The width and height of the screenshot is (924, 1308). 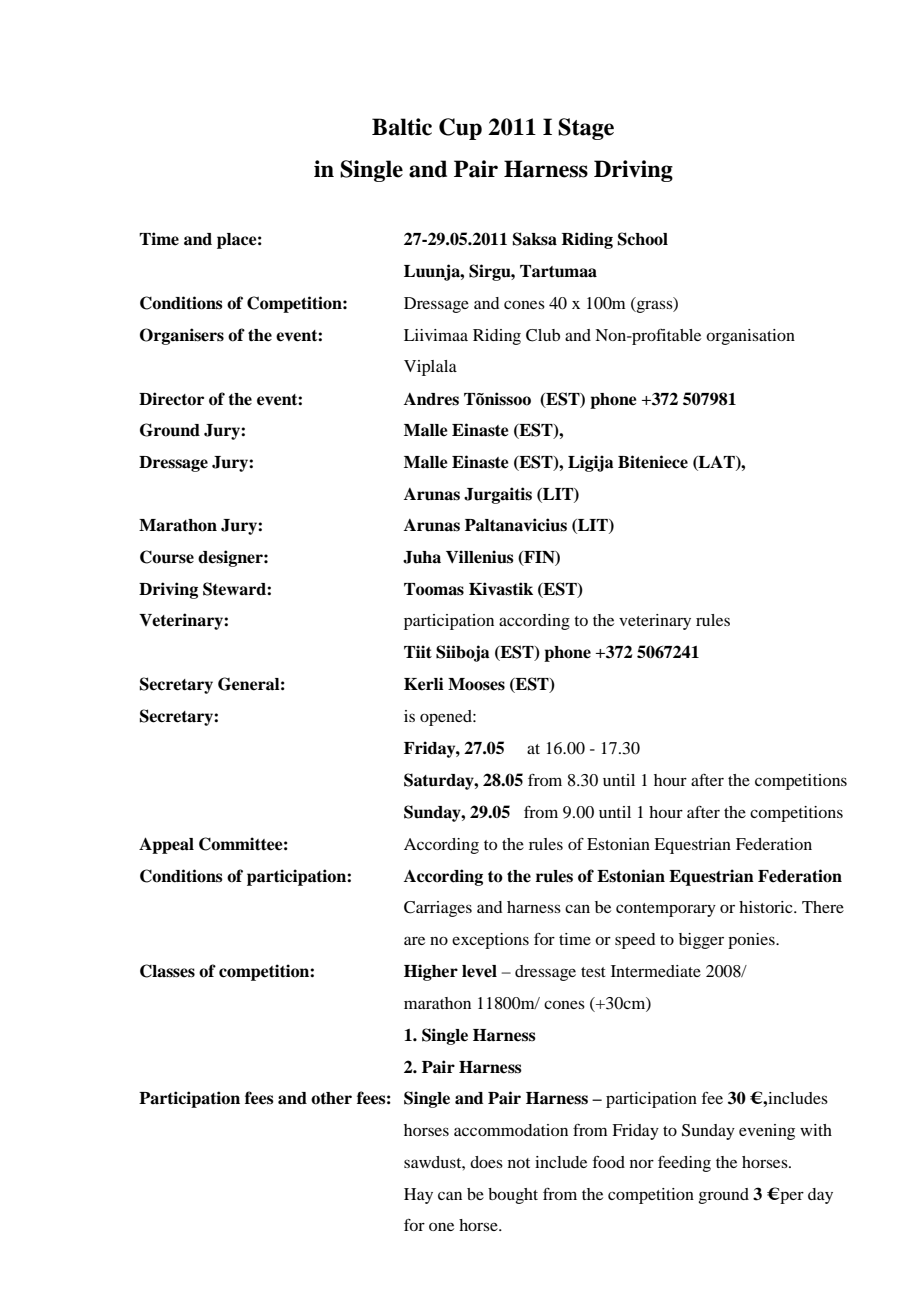 I want to click on historic, so click(x=767, y=907).
